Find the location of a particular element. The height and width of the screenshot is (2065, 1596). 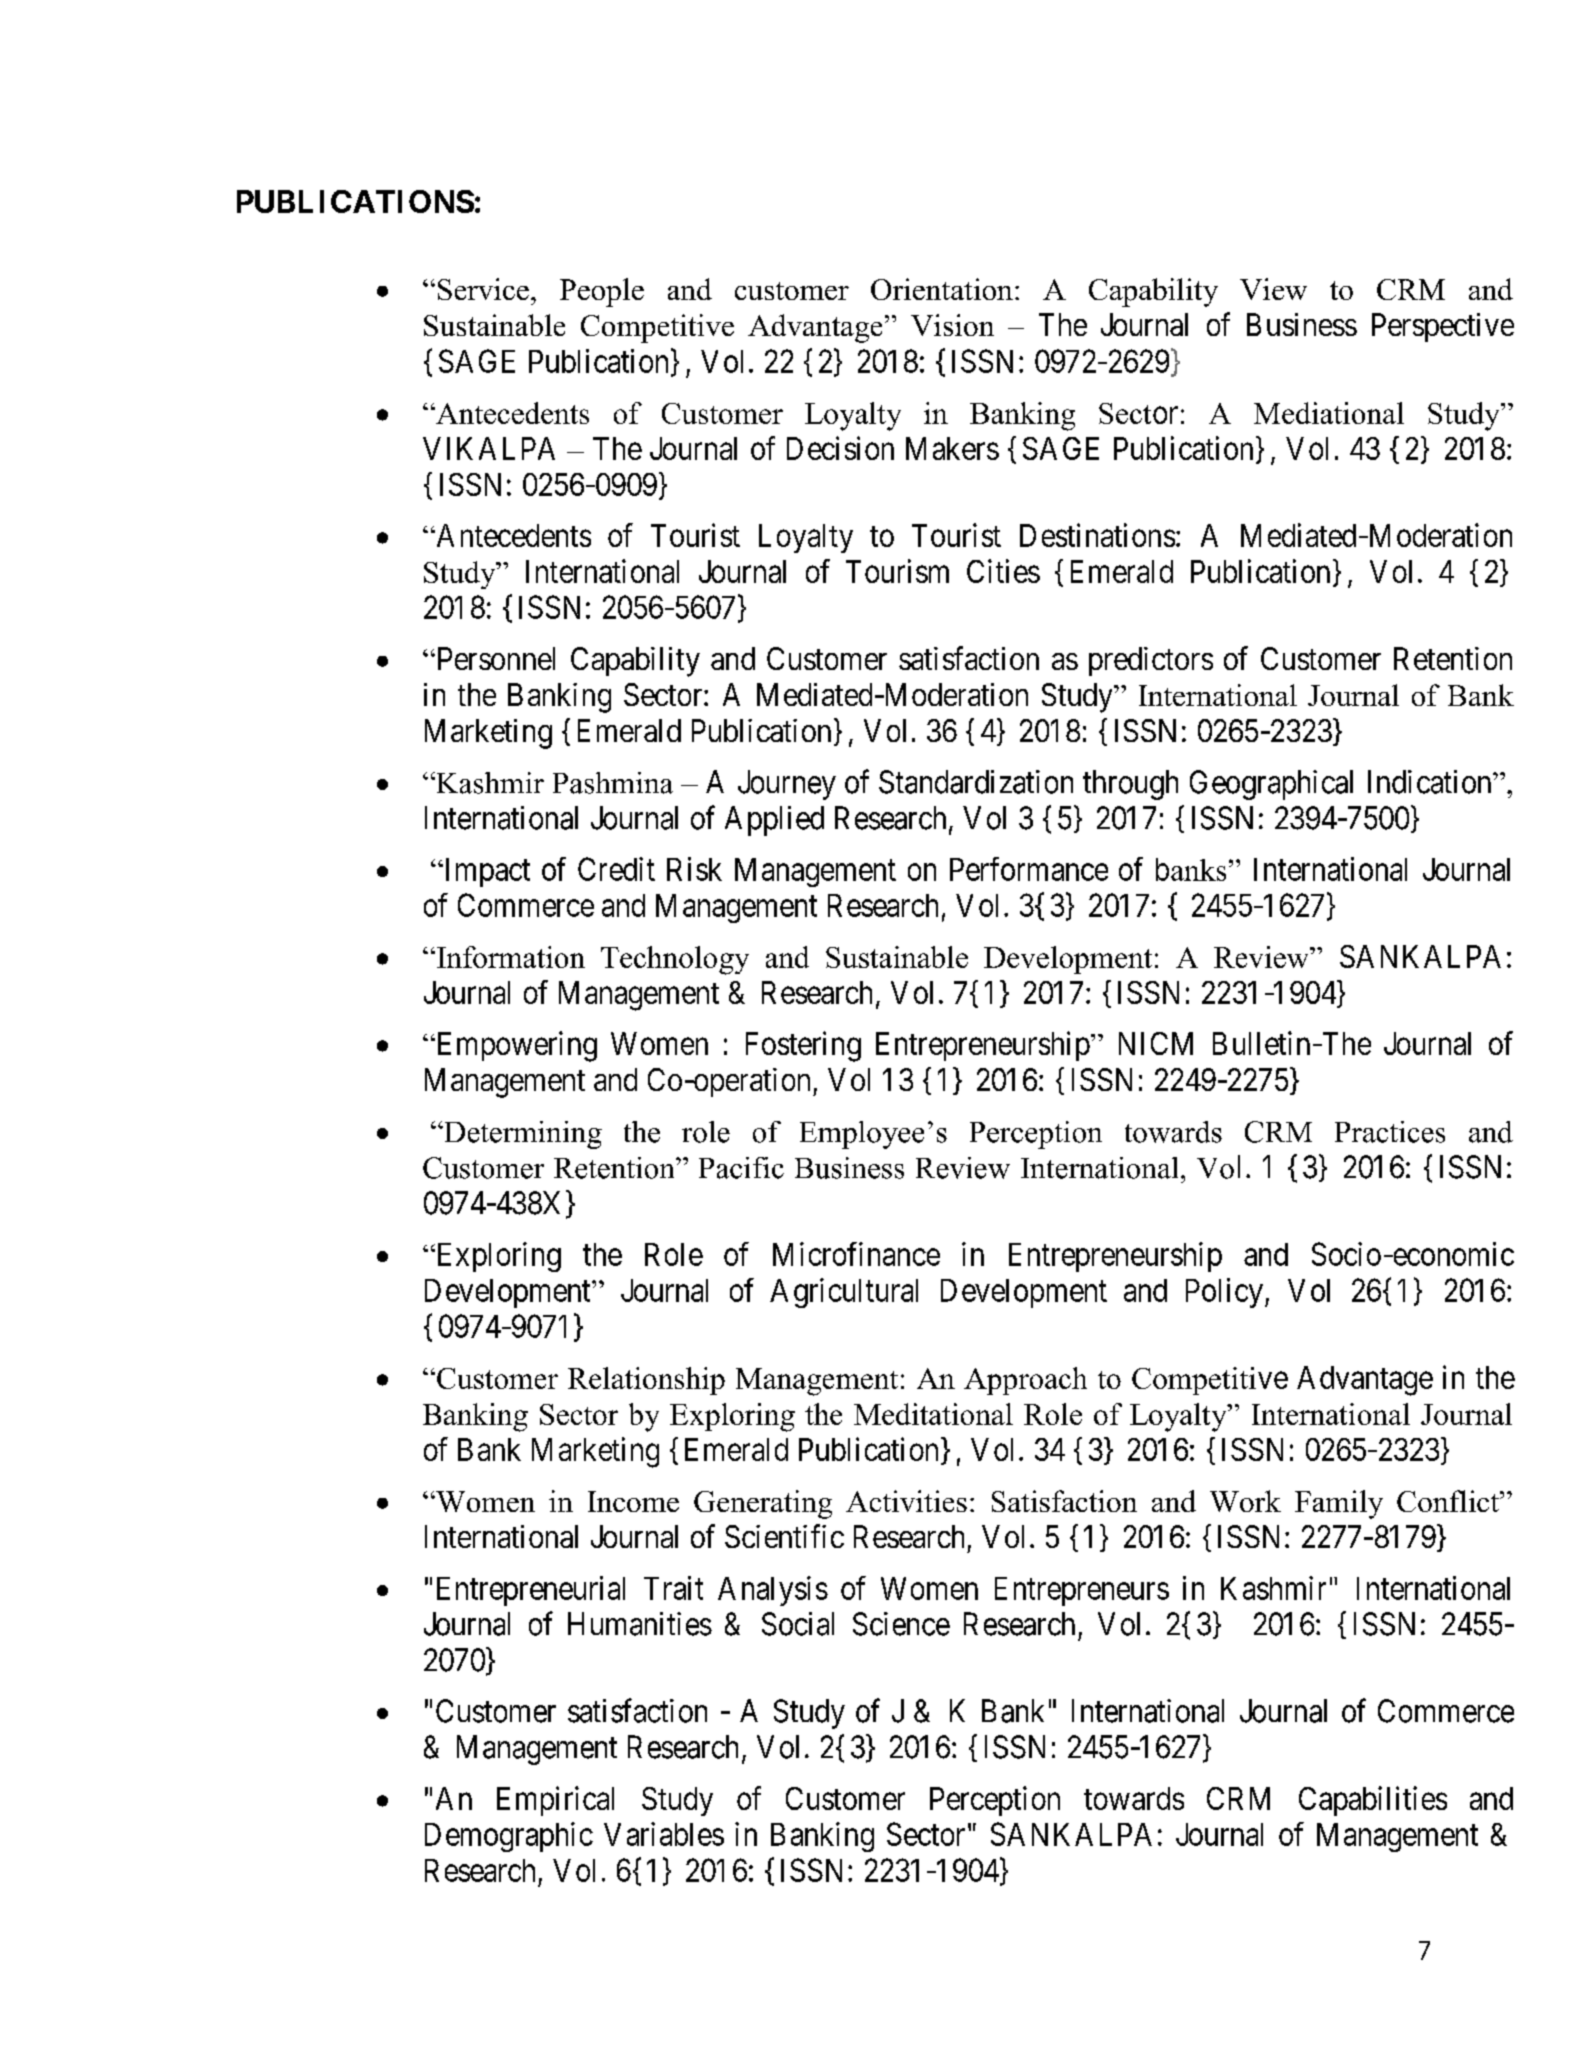

Practices is located at coordinates (1390, 1132).
